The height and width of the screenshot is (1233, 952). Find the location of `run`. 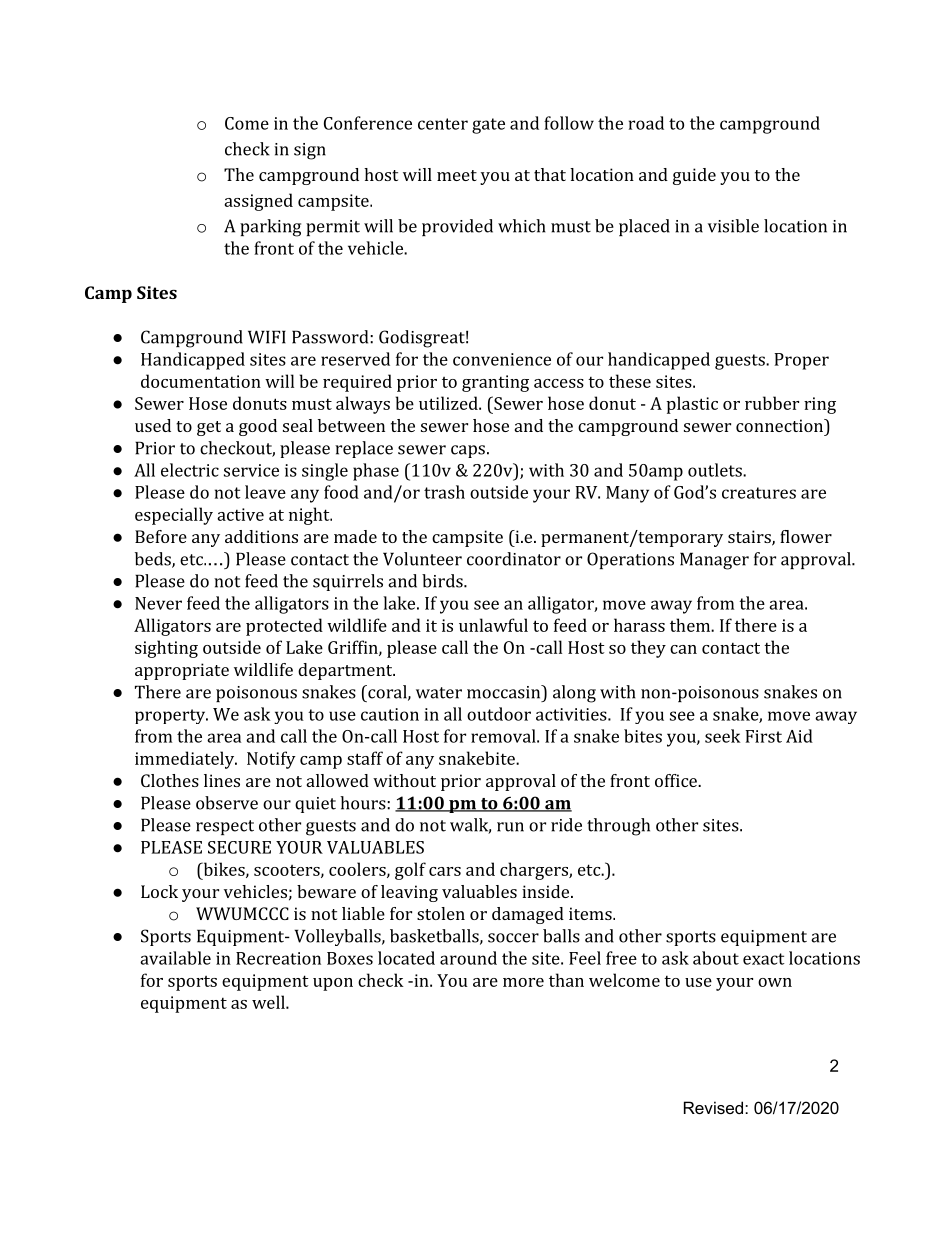

run is located at coordinates (510, 827).
